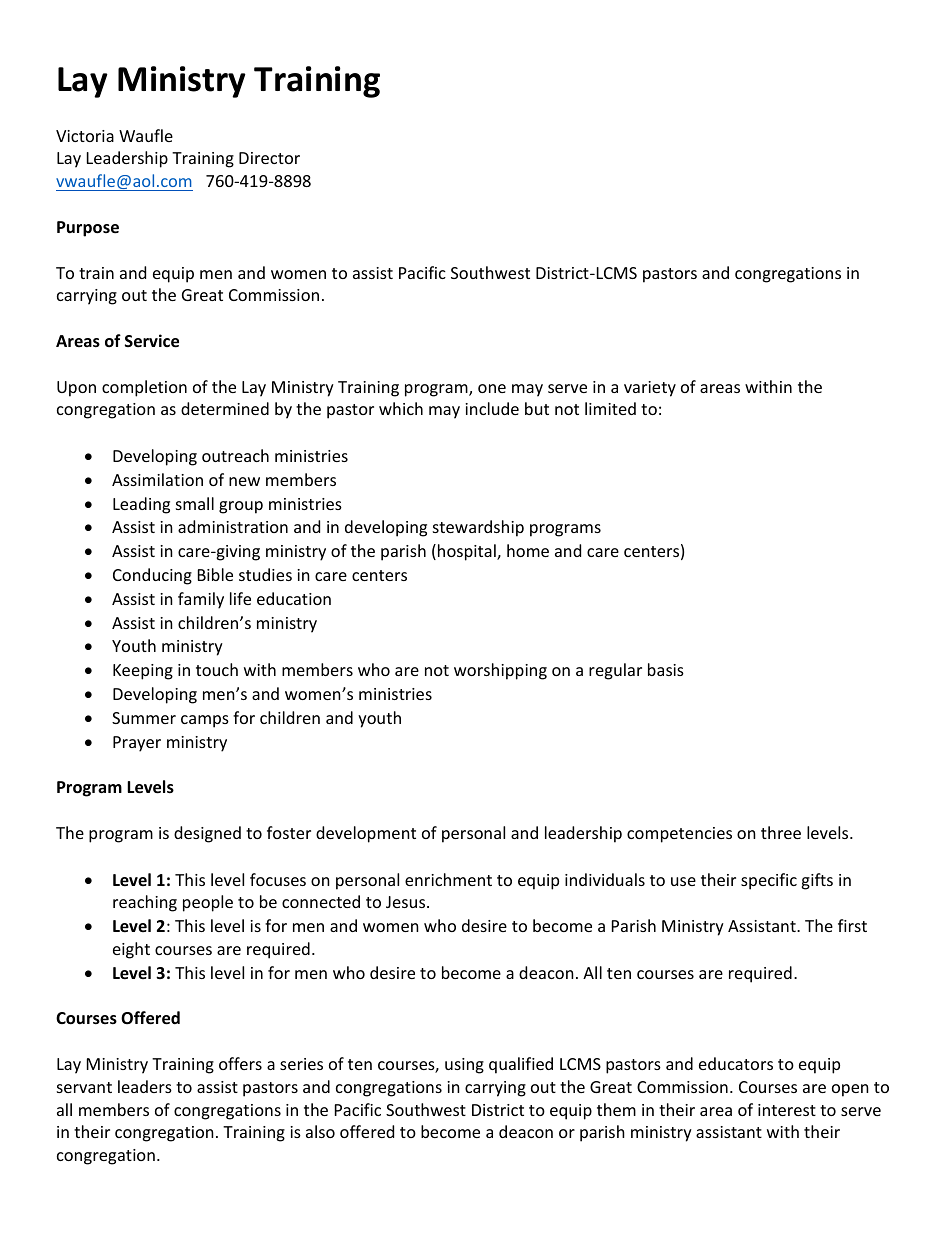  What do you see at coordinates (464, 1066) in the document?
I see `using` at bounding box center [464, 1066].
